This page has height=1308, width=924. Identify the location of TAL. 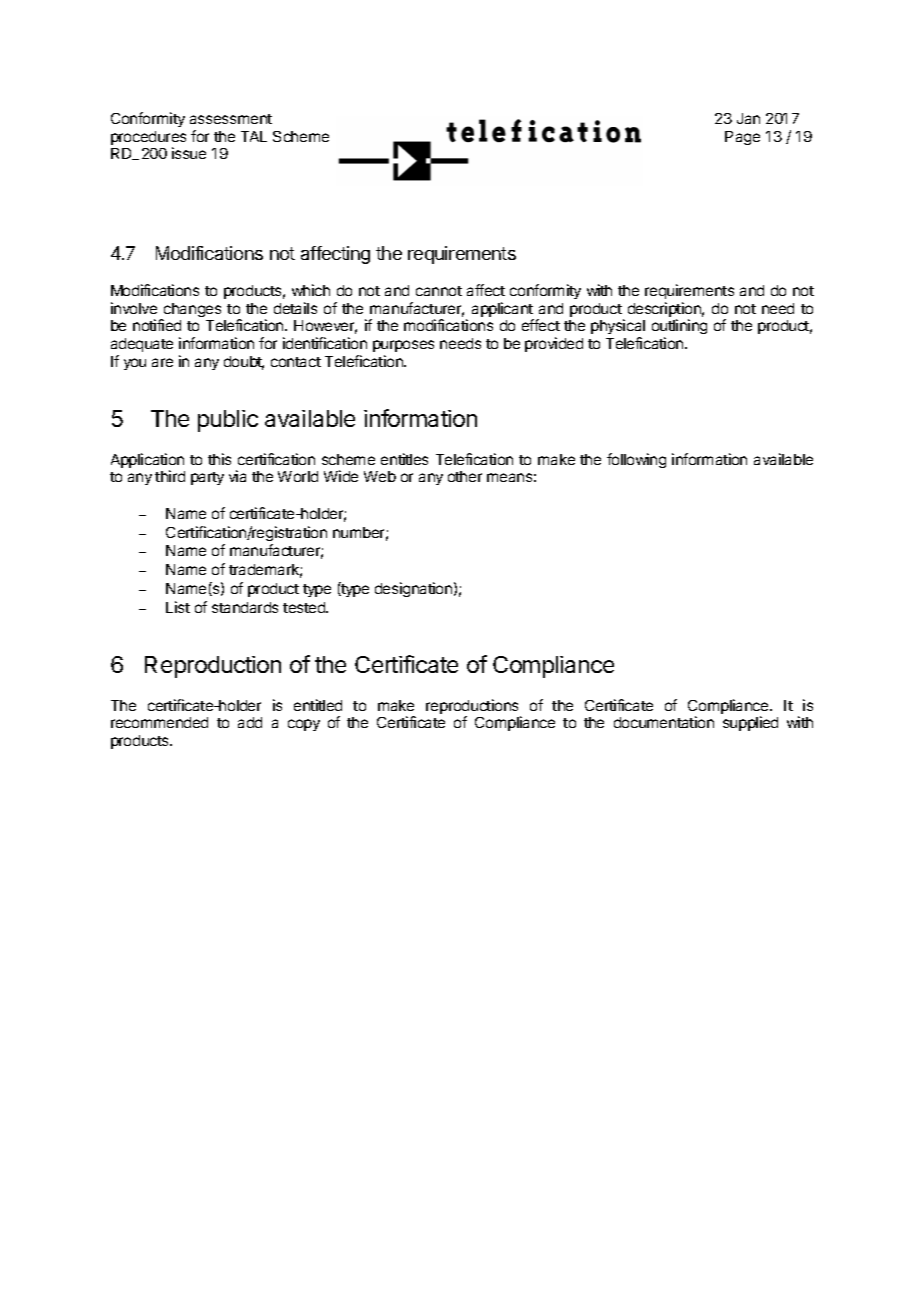
(254, 136).
